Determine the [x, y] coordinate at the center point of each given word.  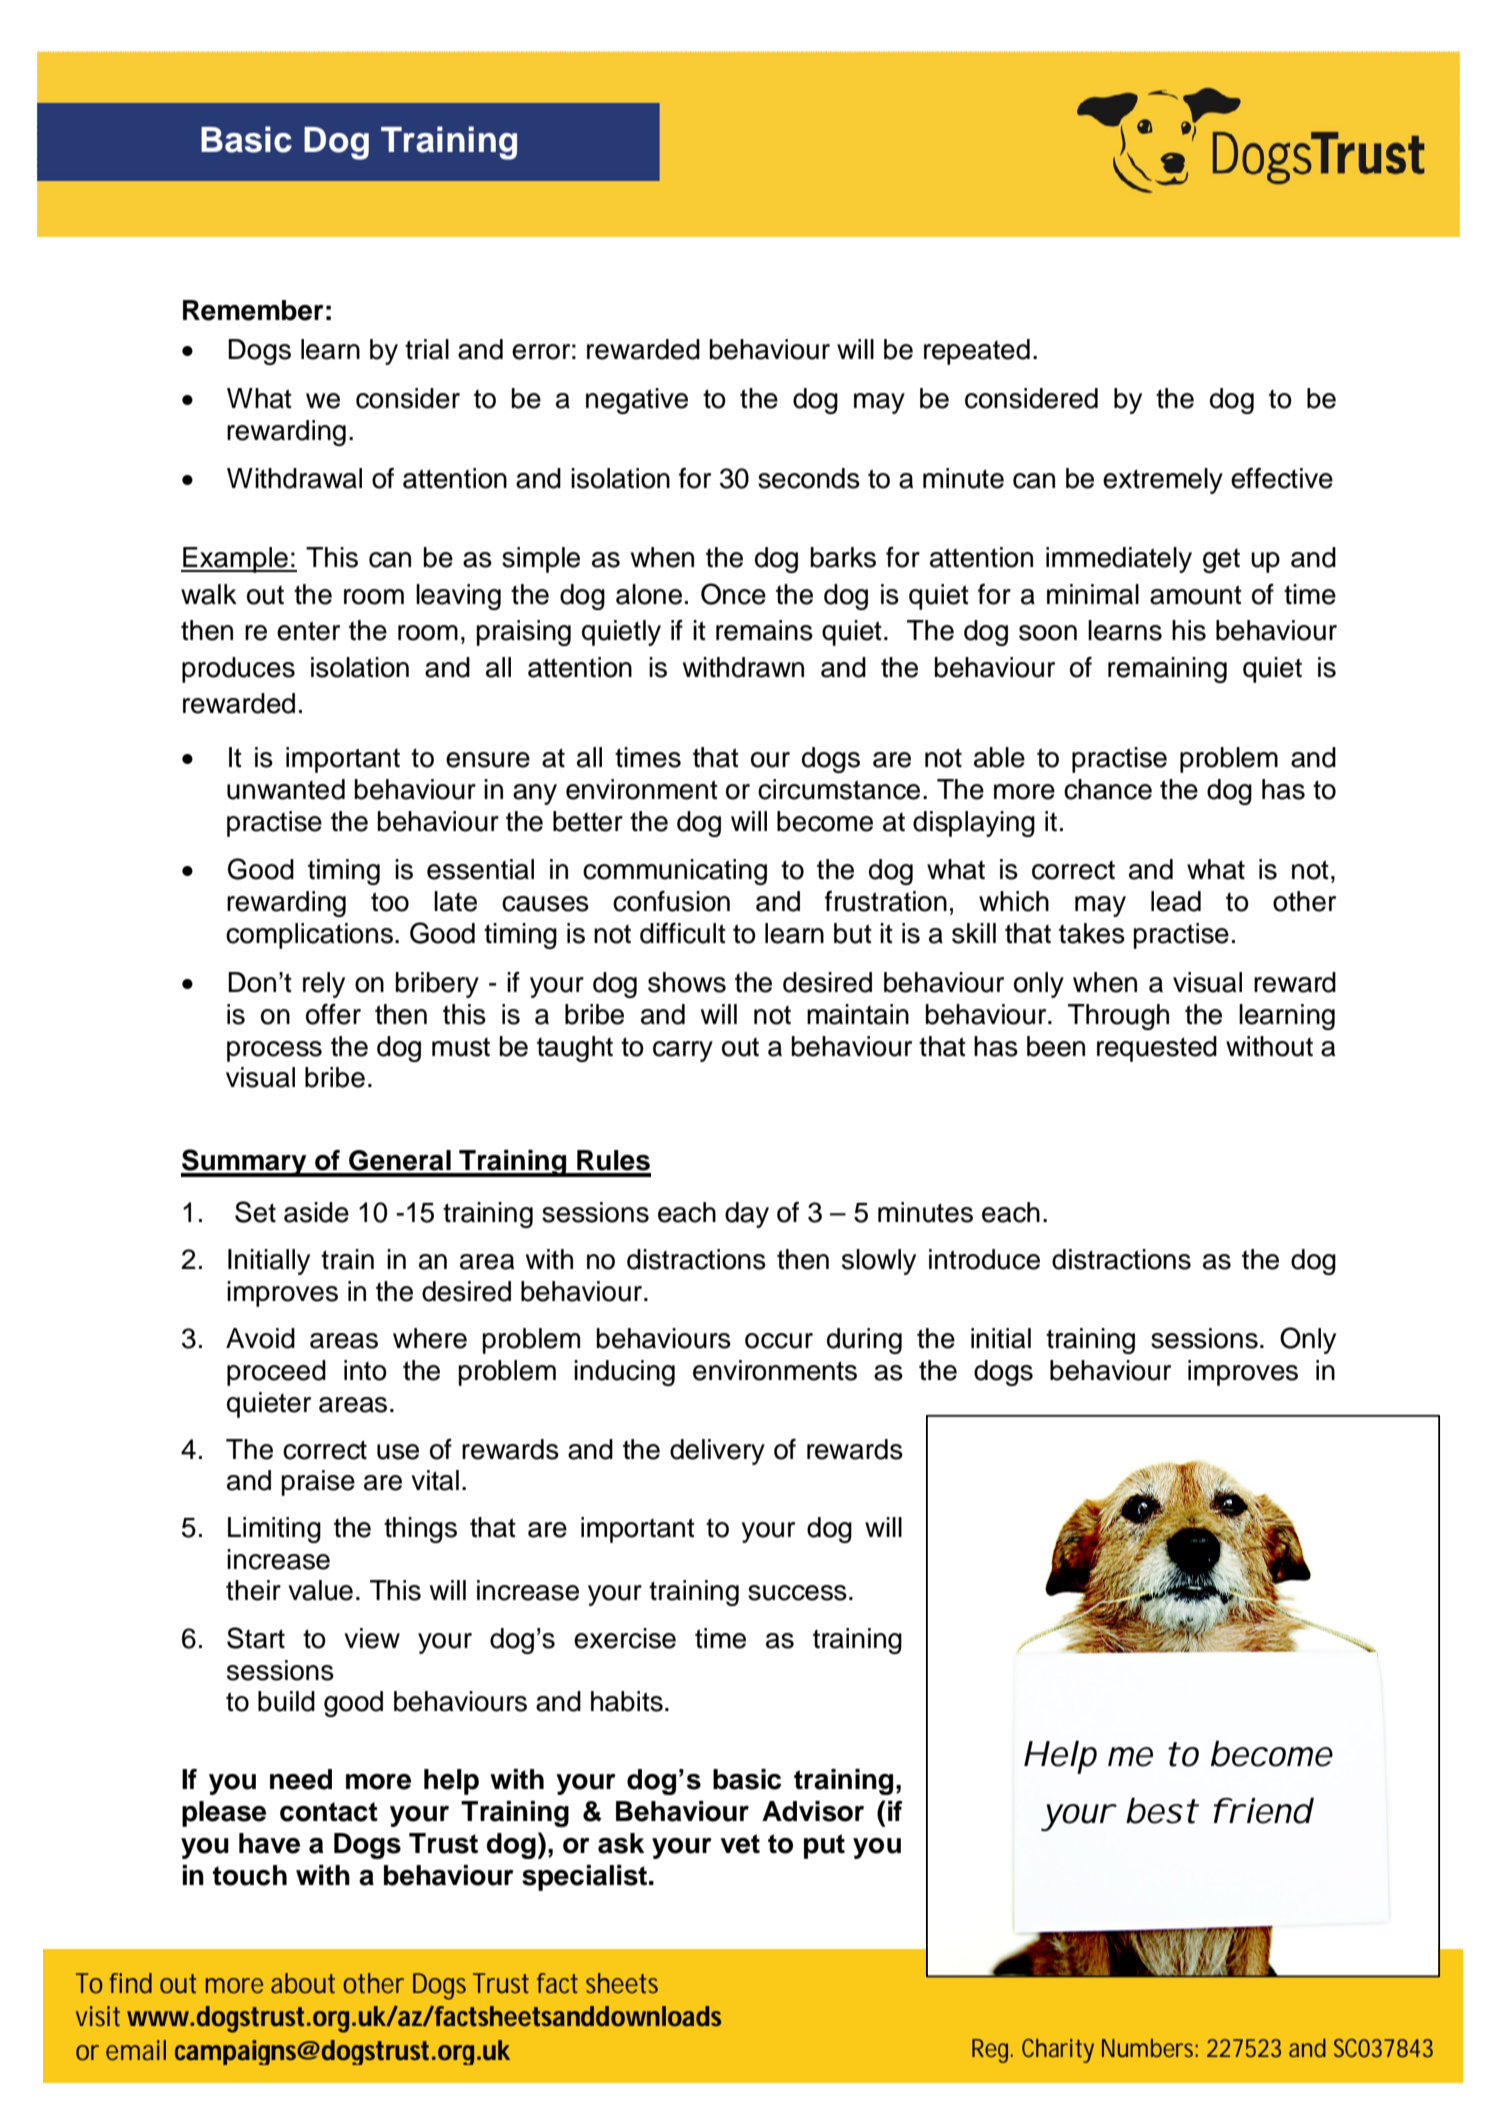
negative [637, 401]
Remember [253, 310]
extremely [1163, 481]
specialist [584, 1878]
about [303, 1983]
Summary [245, 1163]
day [747, 1215]
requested [1157, 1049]
